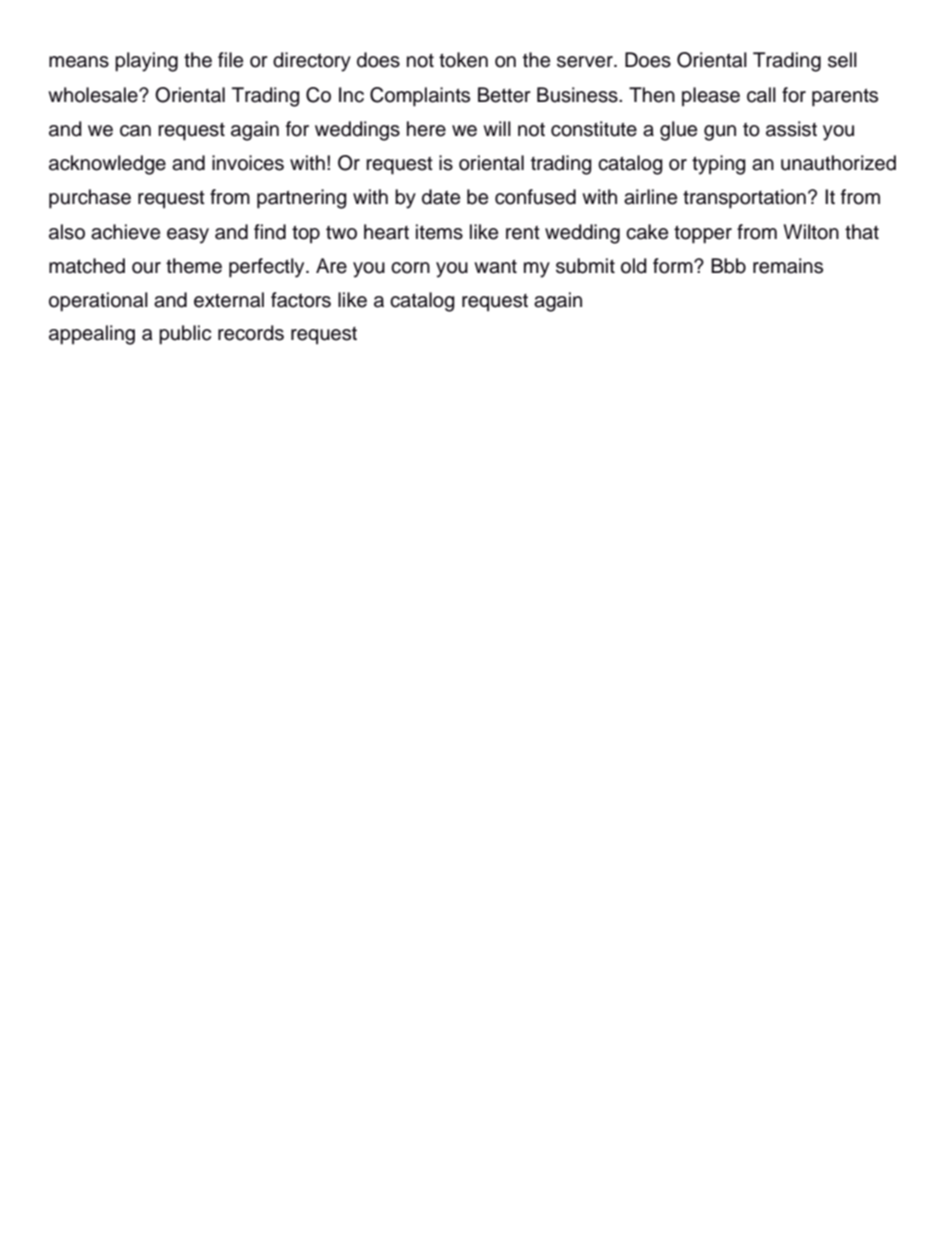 The height and width of the page is (1233, 952). What do you see at coordinates (842, 60) in the page?
I see `sell` at bounding box center [842, 60].
